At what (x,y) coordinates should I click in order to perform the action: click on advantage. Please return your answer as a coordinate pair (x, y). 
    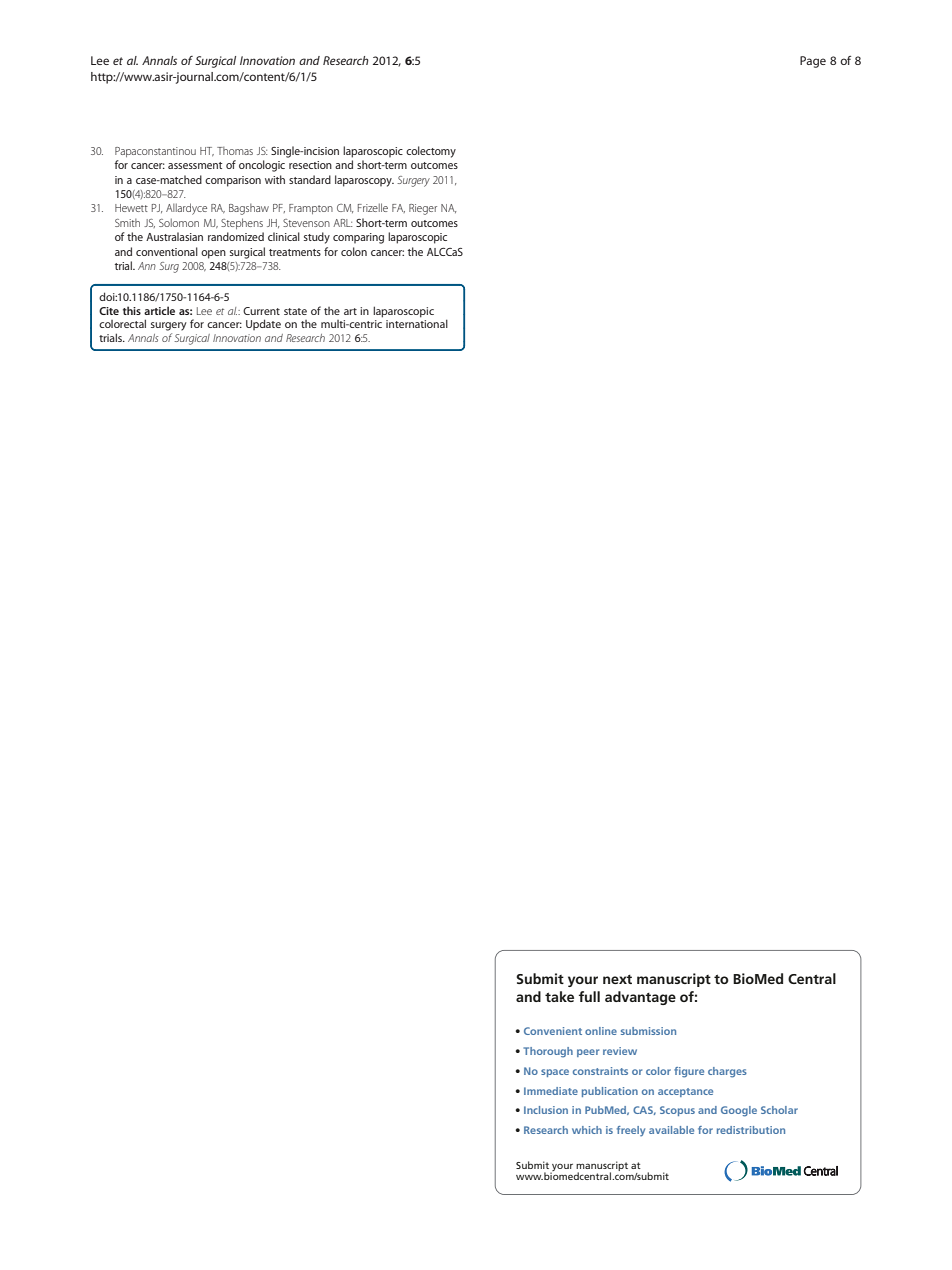
    Looking at the image, I should click on (640, 998).
